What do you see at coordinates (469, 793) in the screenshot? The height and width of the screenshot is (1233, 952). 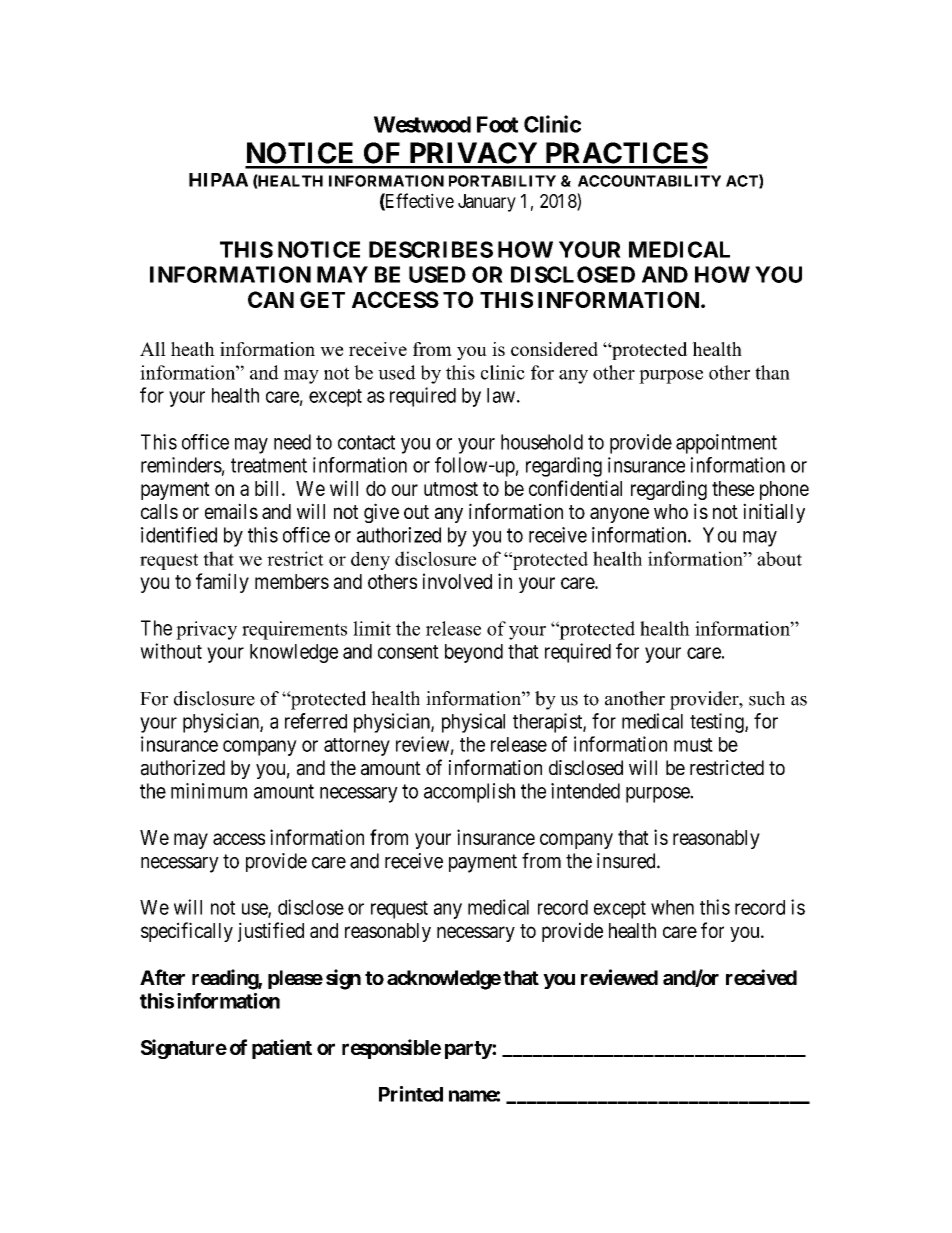 I see `accomplish` at bounding box center [469, 793].
